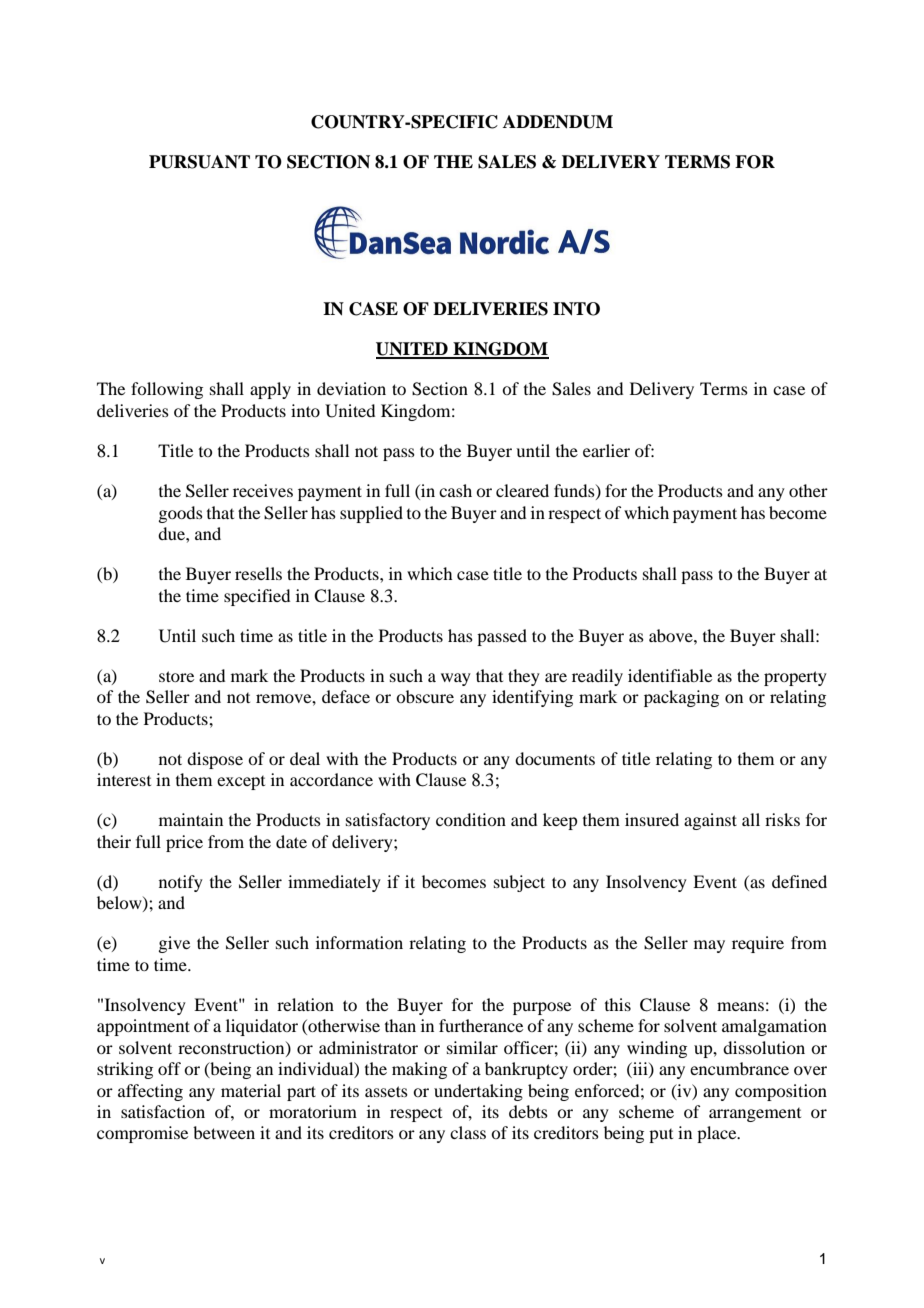 The width and height of the screenshot is (924, 1308). What do you see at coordinates (606, 450) in the screenshot?
I see `earlier` at bounding box center [606, 450].
